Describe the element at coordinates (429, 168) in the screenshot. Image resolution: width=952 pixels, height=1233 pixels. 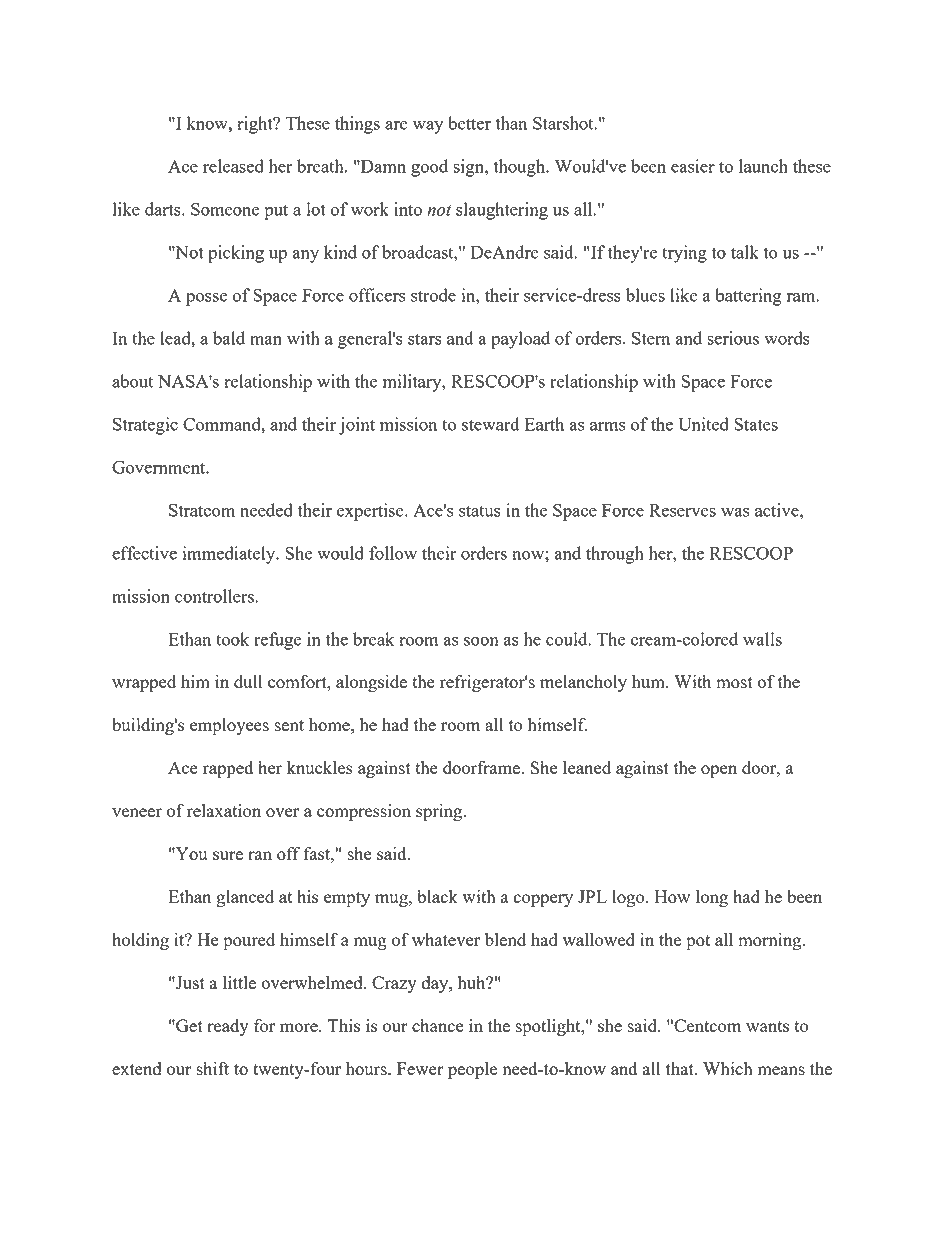
I see `good` at that location.
